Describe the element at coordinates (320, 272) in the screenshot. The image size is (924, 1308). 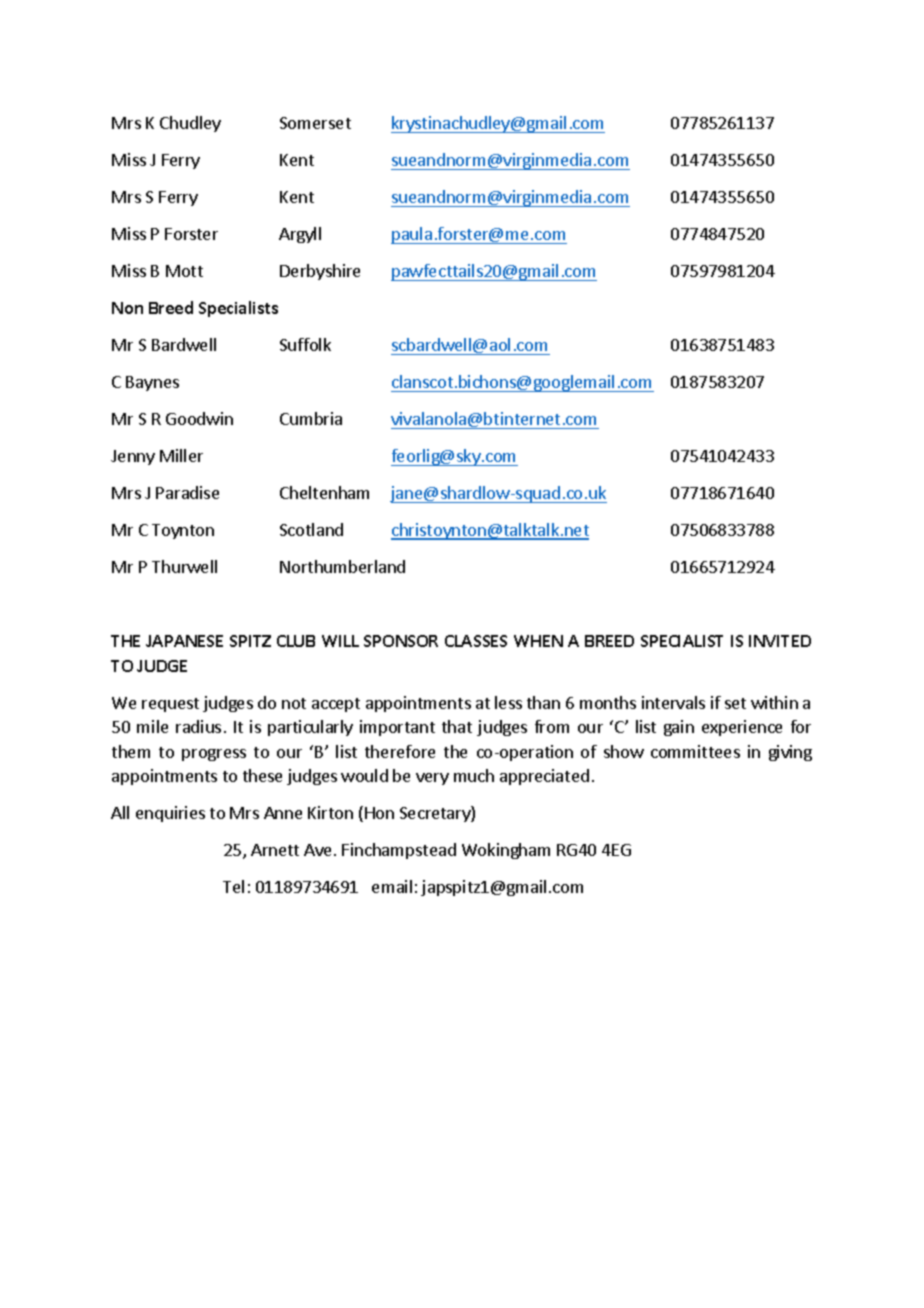
I see `Derbyshire` at that location.
